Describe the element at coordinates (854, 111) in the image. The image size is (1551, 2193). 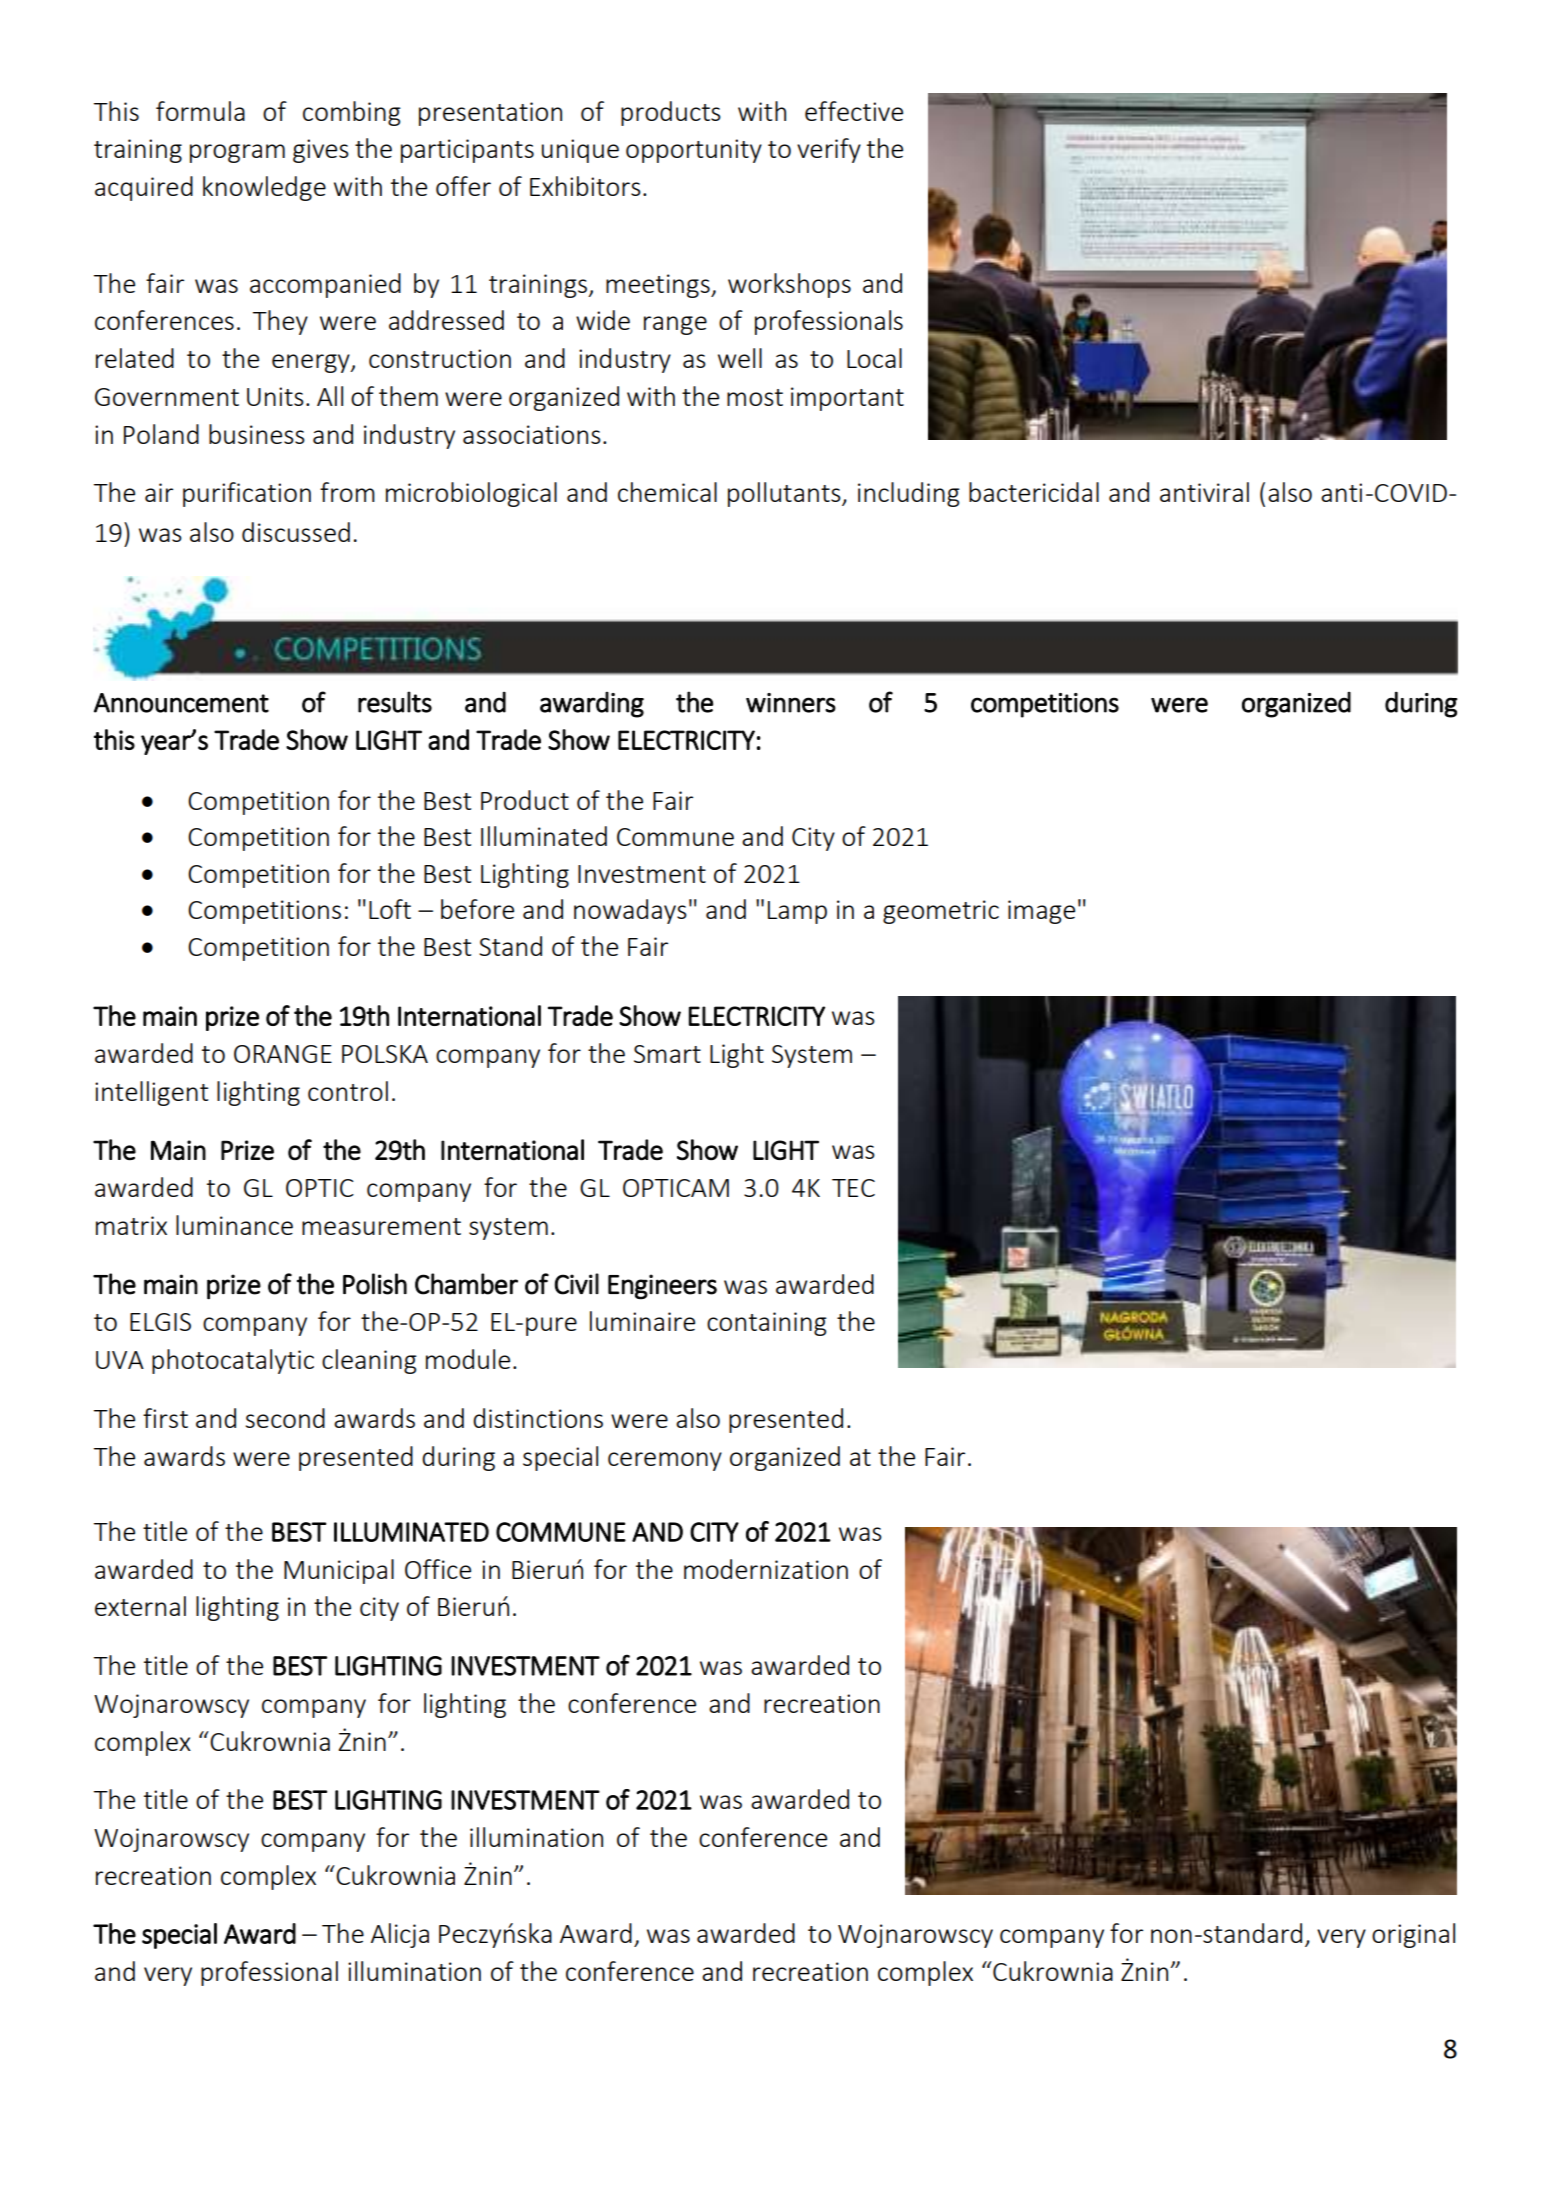
I see `effective` at that location.
